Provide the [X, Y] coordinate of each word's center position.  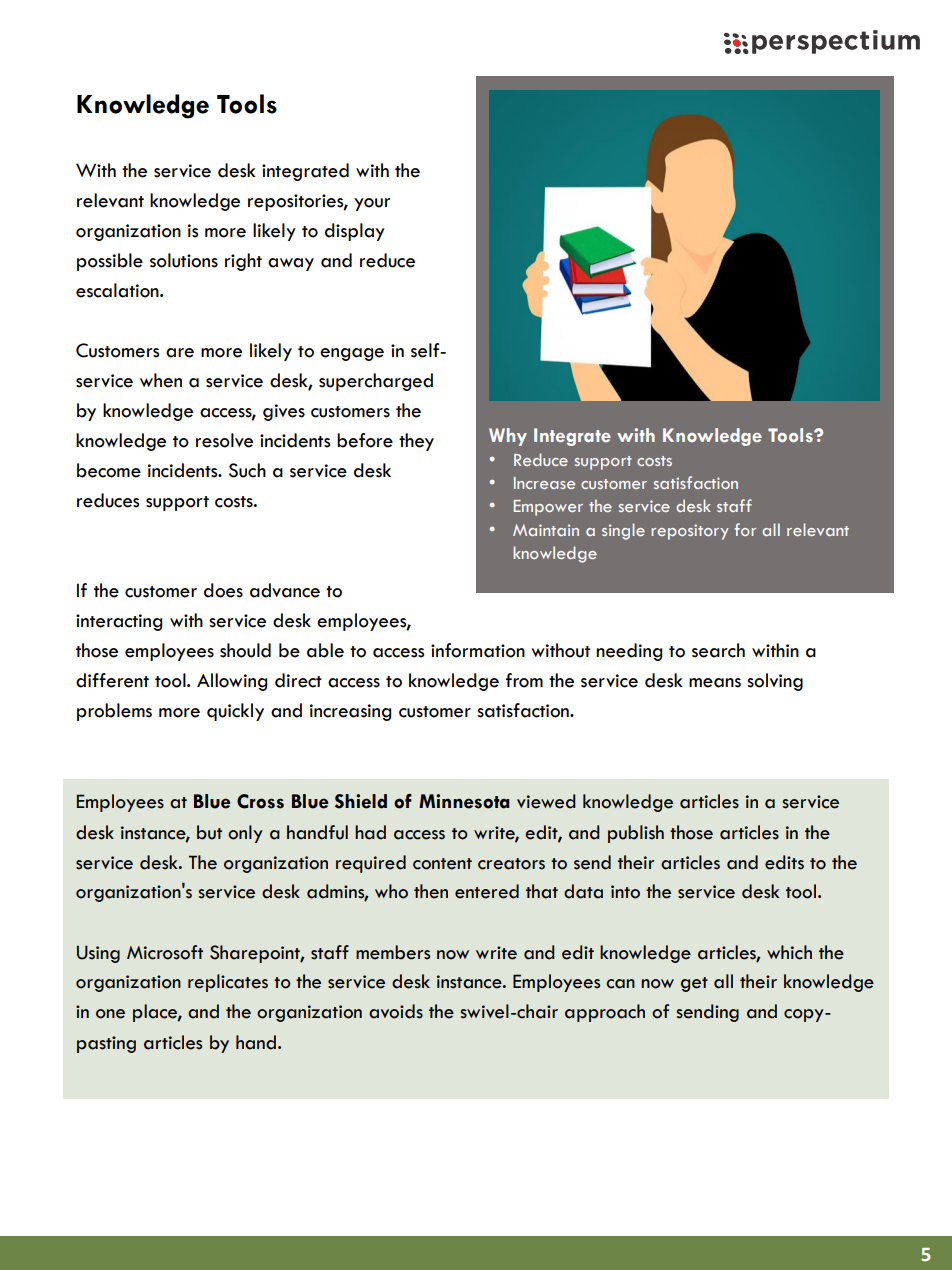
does [223, 590]
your [372, 204]
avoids [396, 1011]
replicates [228, 983]
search [718, 650]
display [355, 232]
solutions [184, 260]
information [478, 650]
